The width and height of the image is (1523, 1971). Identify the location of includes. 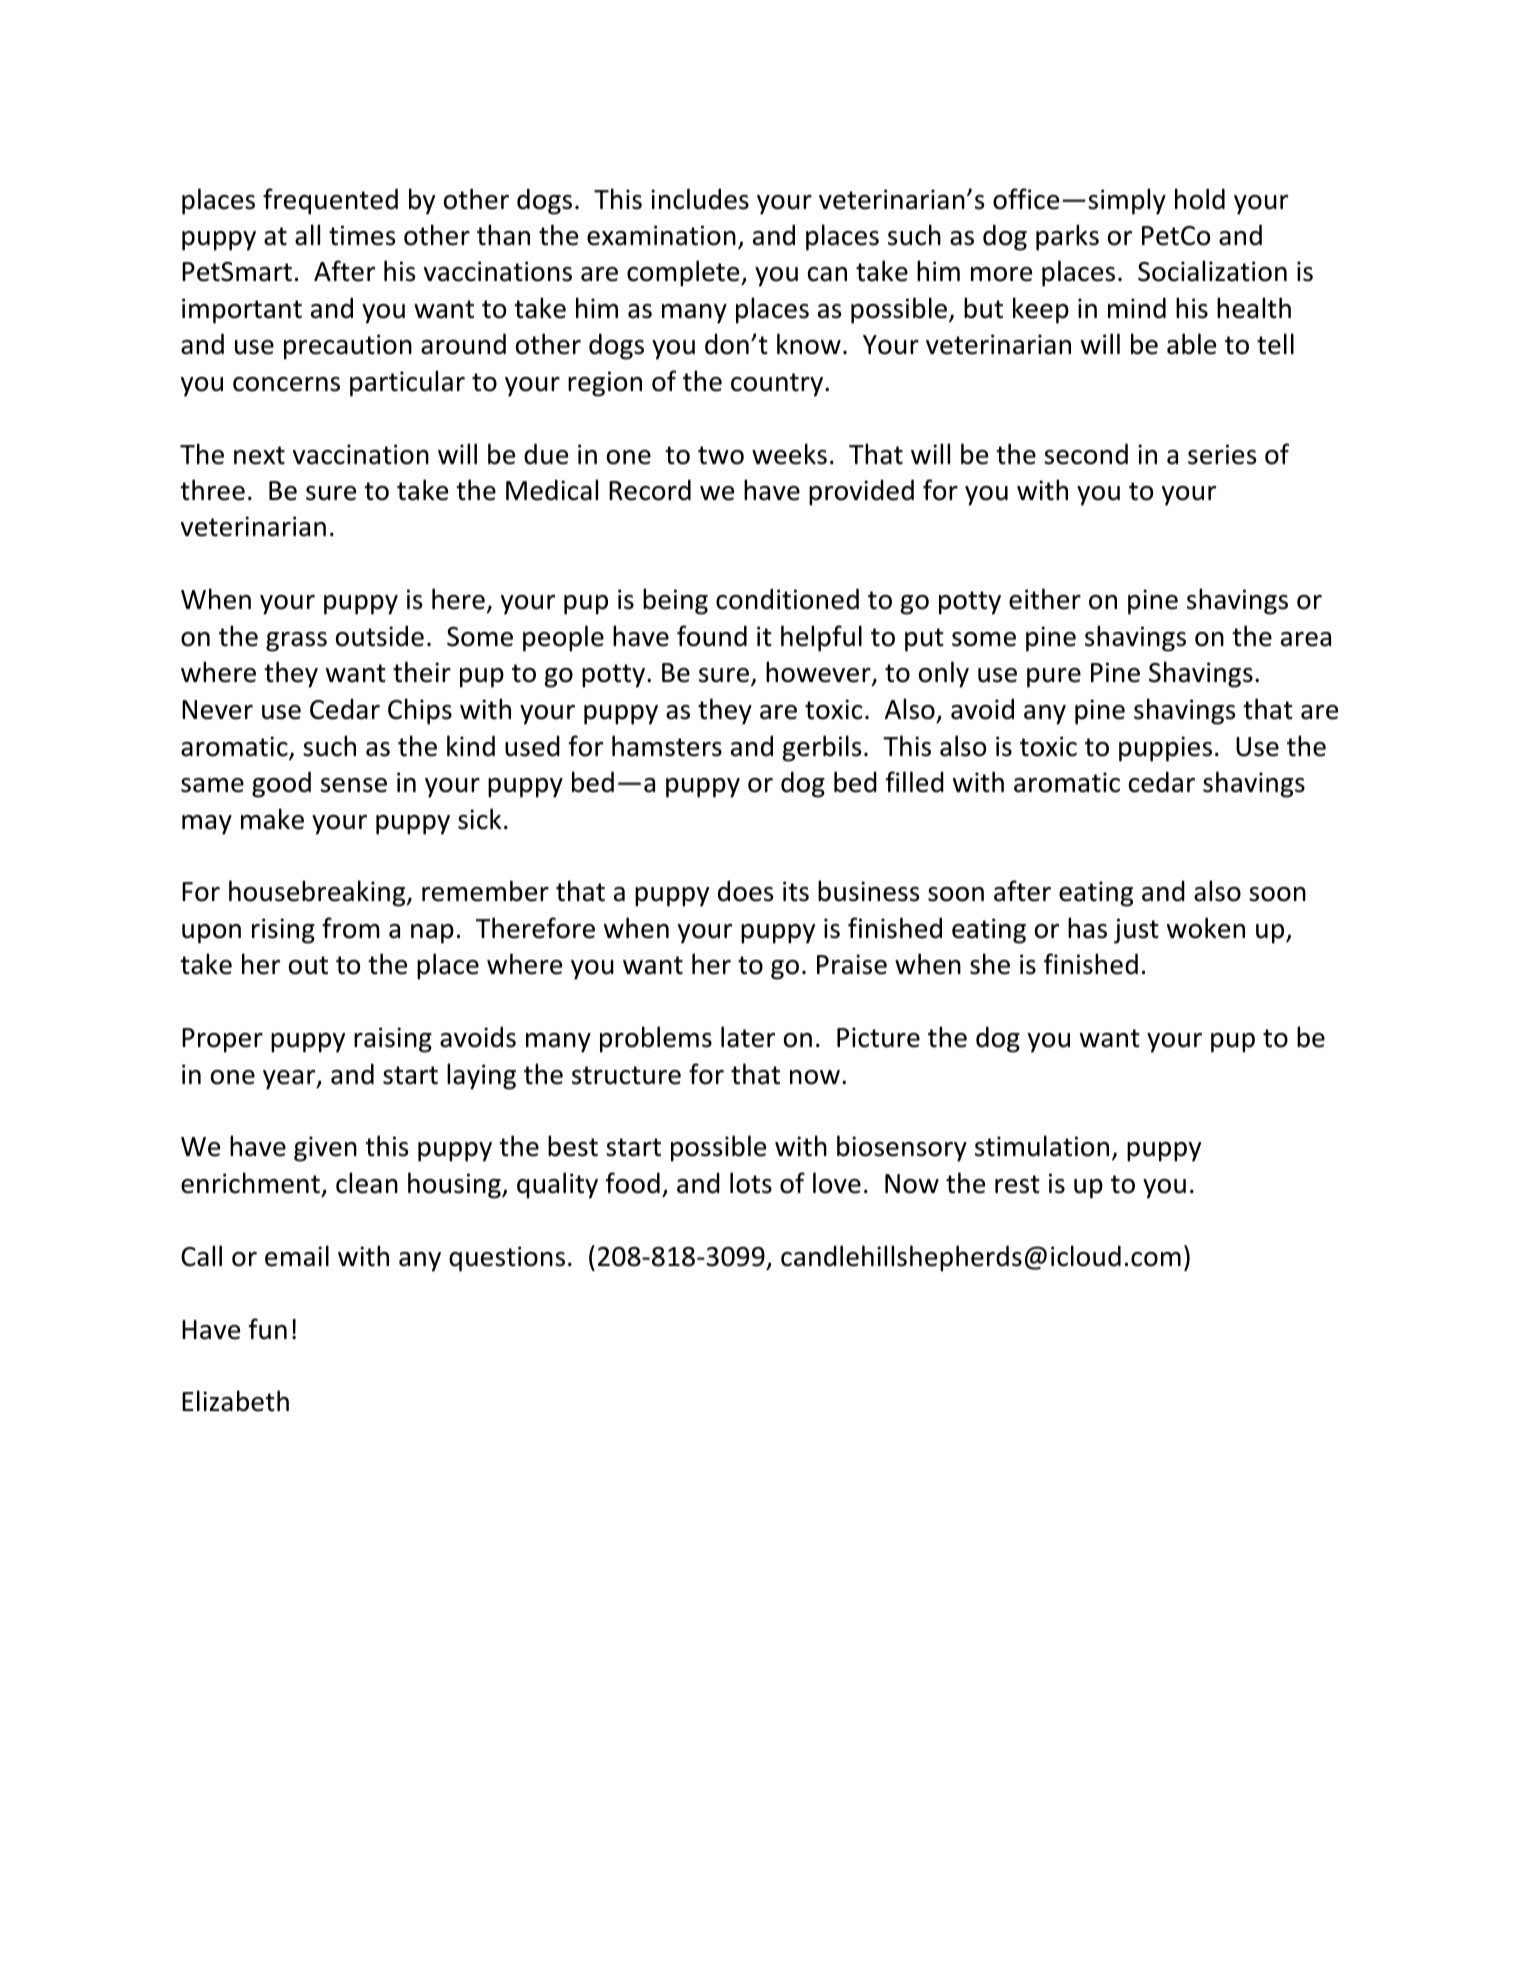
(700, 199).
